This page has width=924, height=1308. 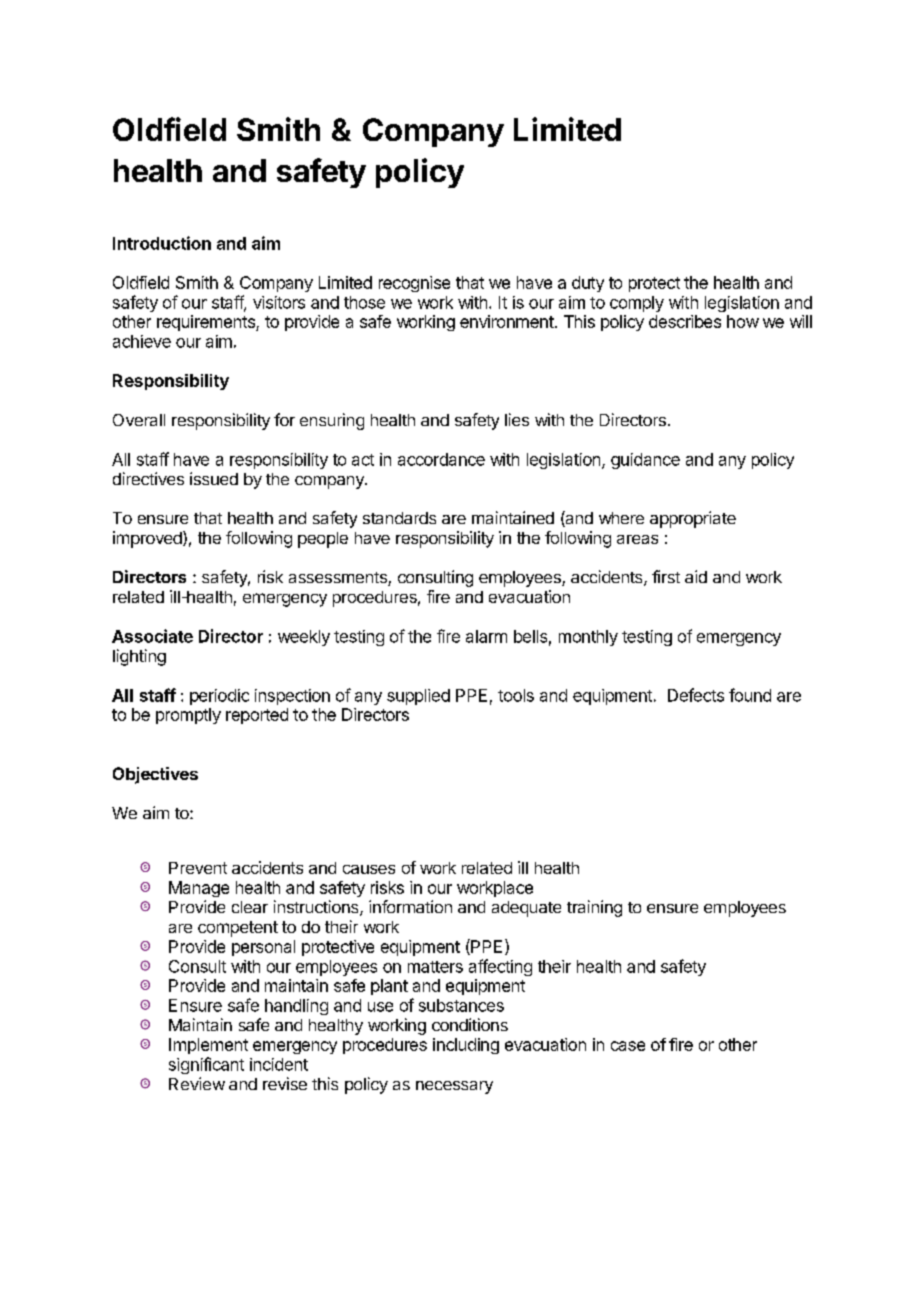 What do you see at coordinates (743, 321) in the page?
I see `how` at bounding box center [743, 321].
